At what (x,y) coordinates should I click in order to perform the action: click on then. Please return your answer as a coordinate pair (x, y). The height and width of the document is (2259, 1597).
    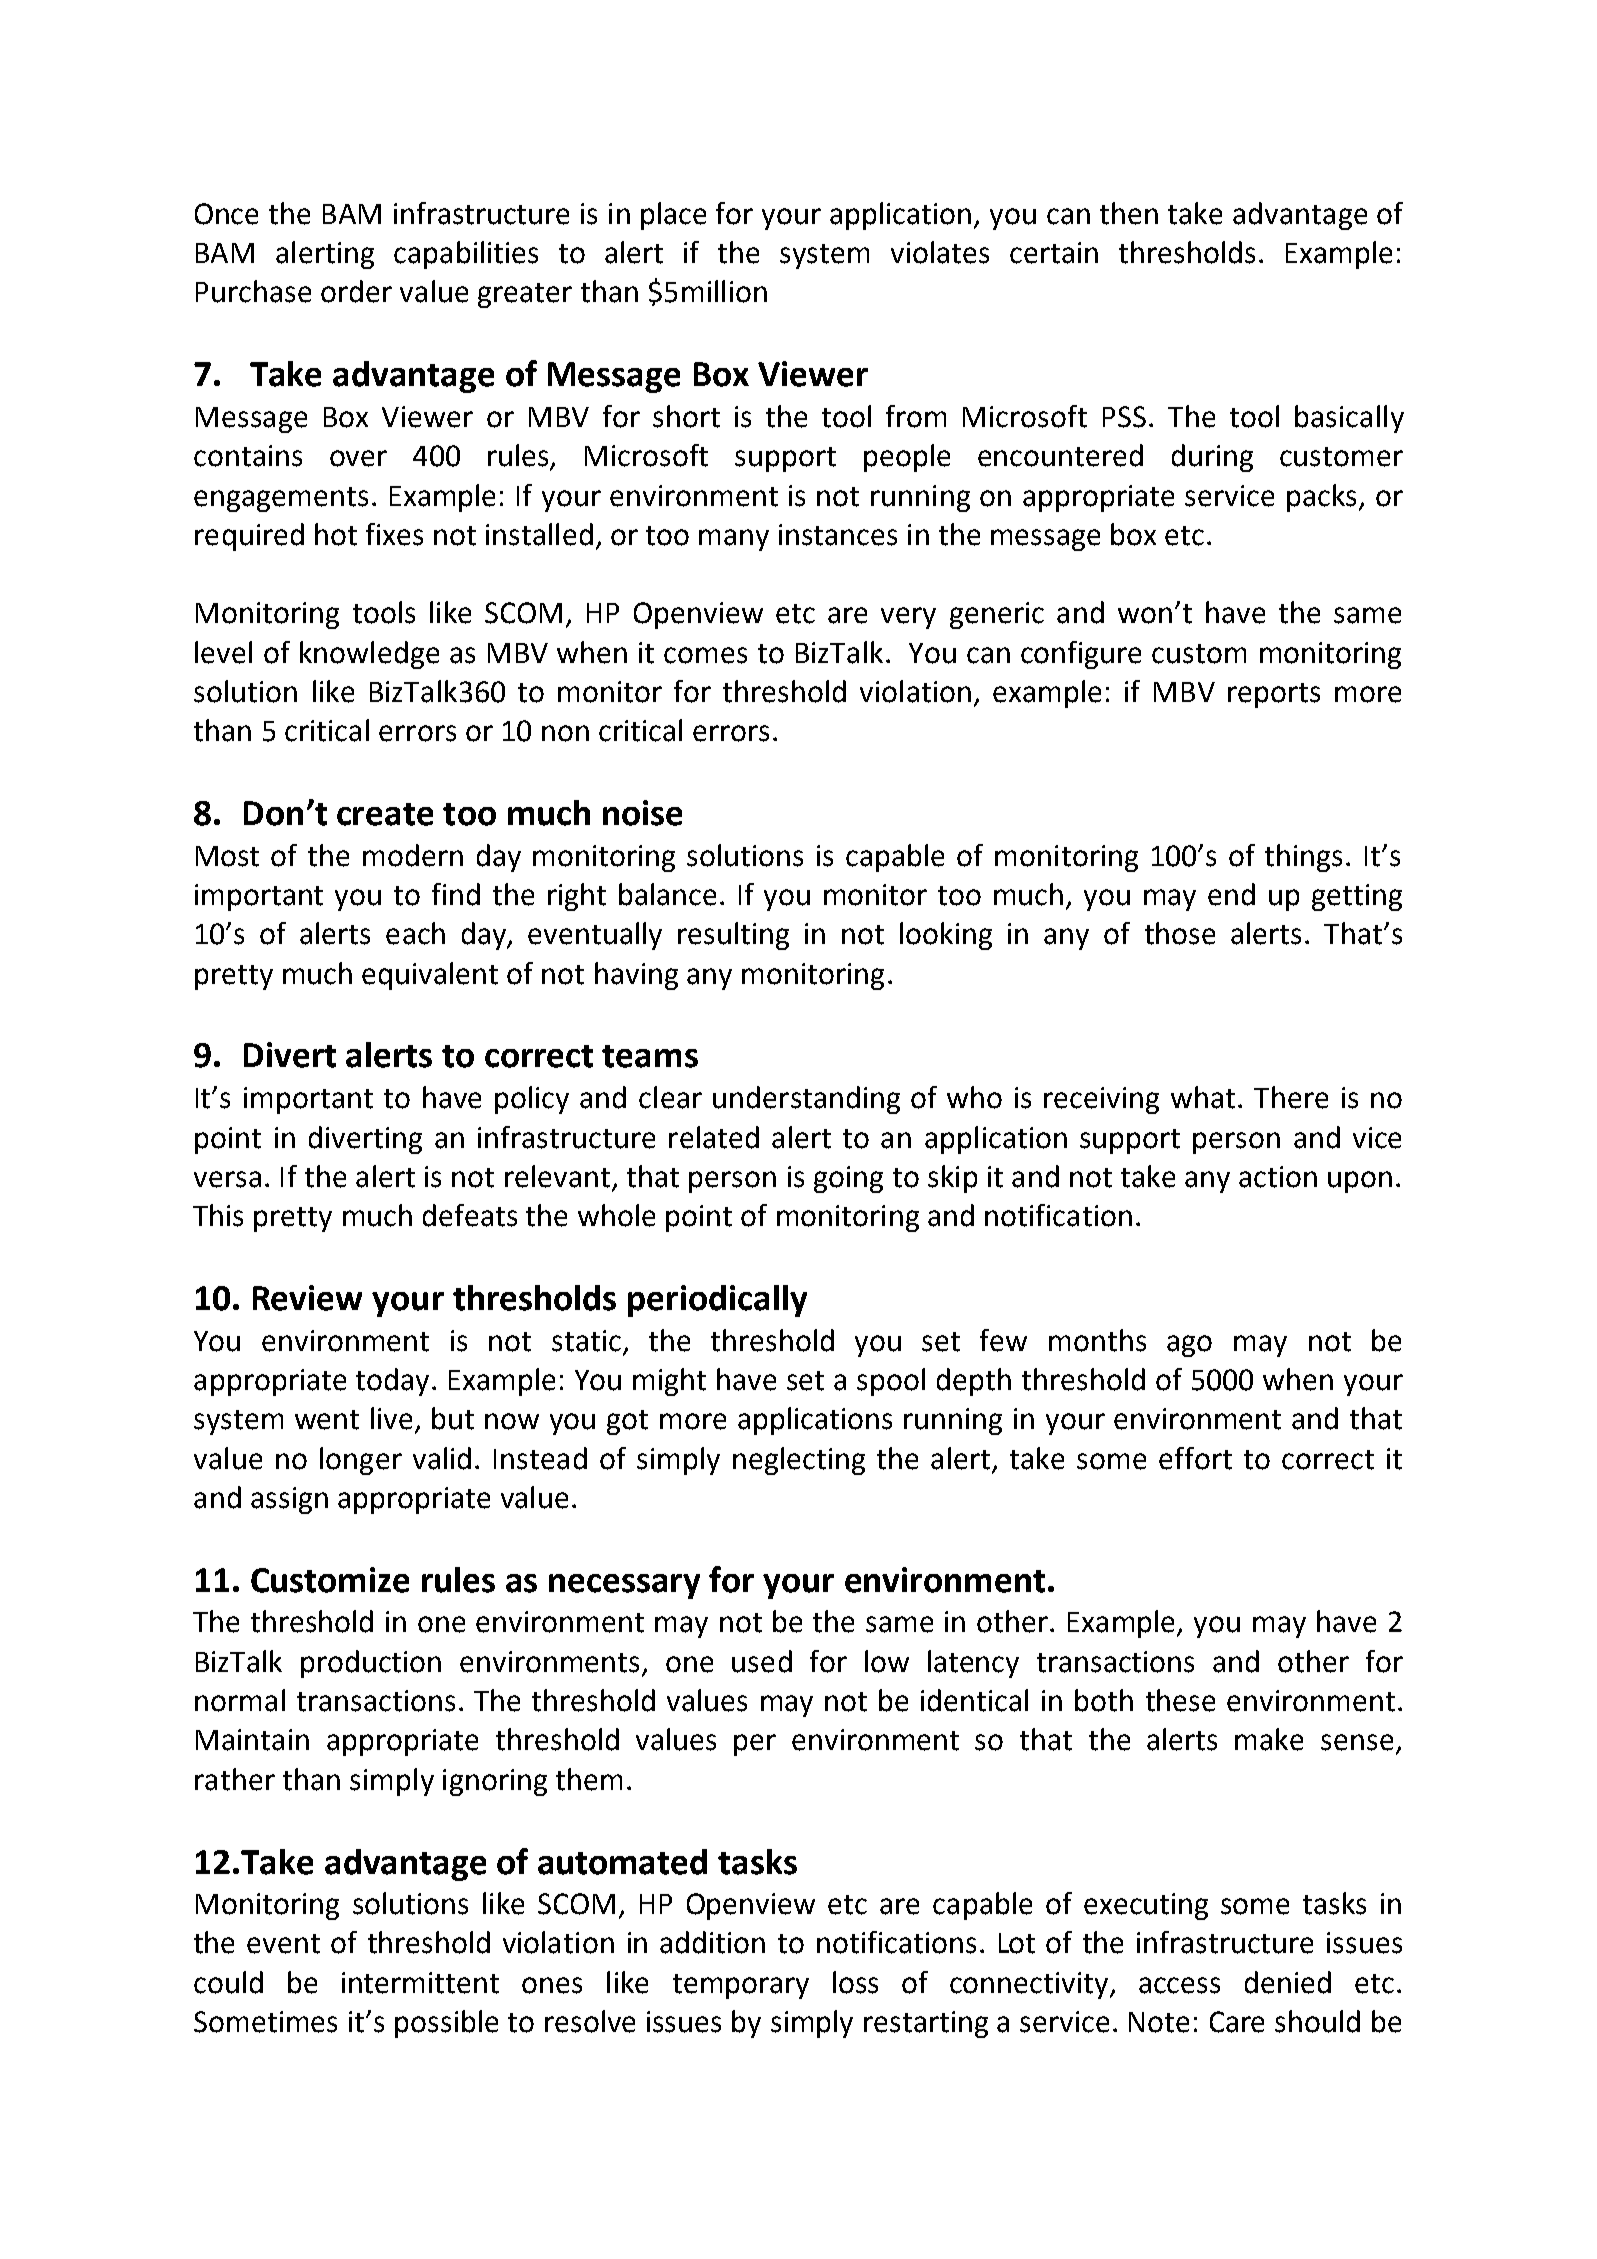
    Looking at the image, I should click on (1129, 213).
